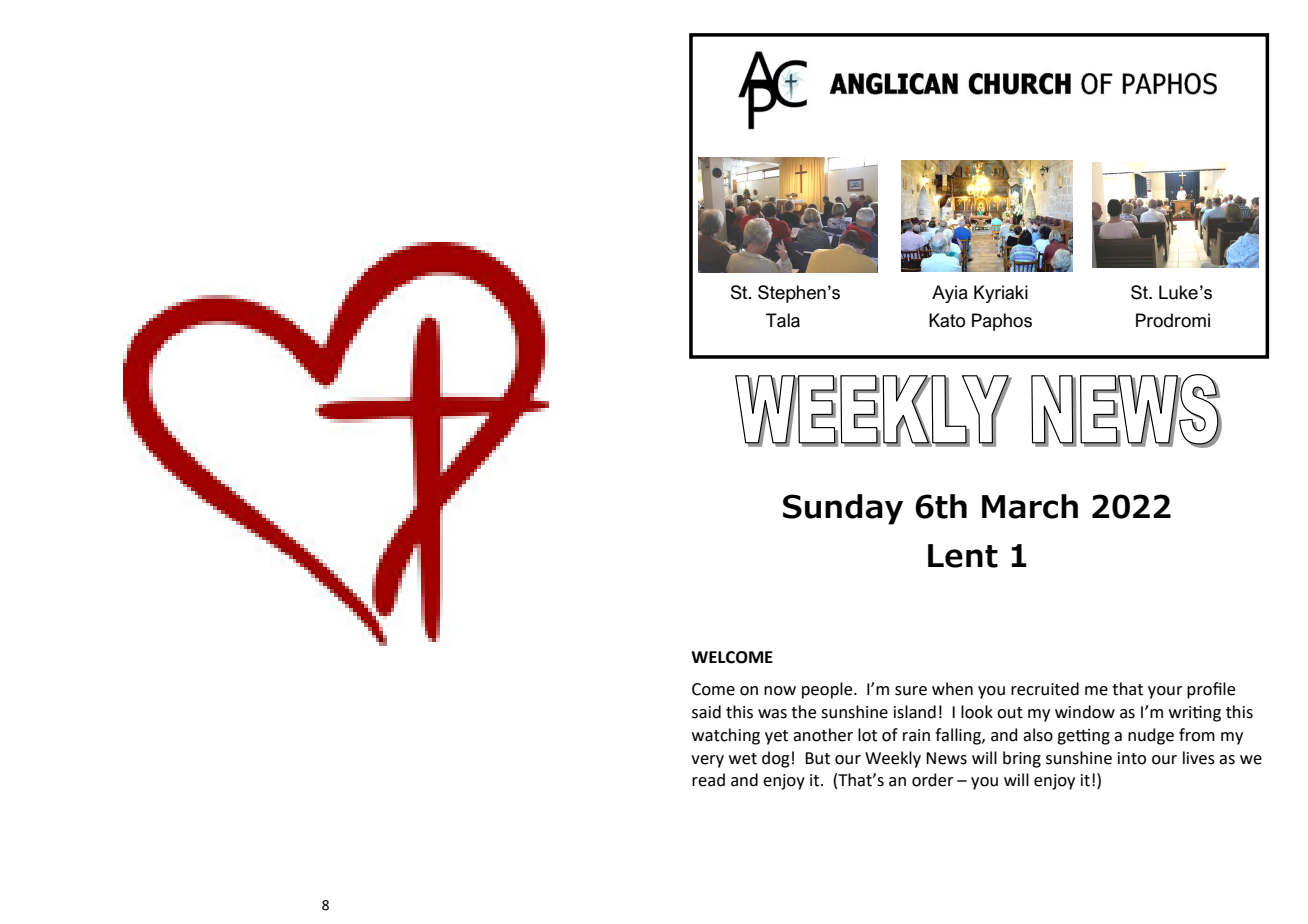 The height and width of the screenshot is (924, 1308). Describe the element at coordinates (1030, 506) in the screenshot. I see `March` at that location.
